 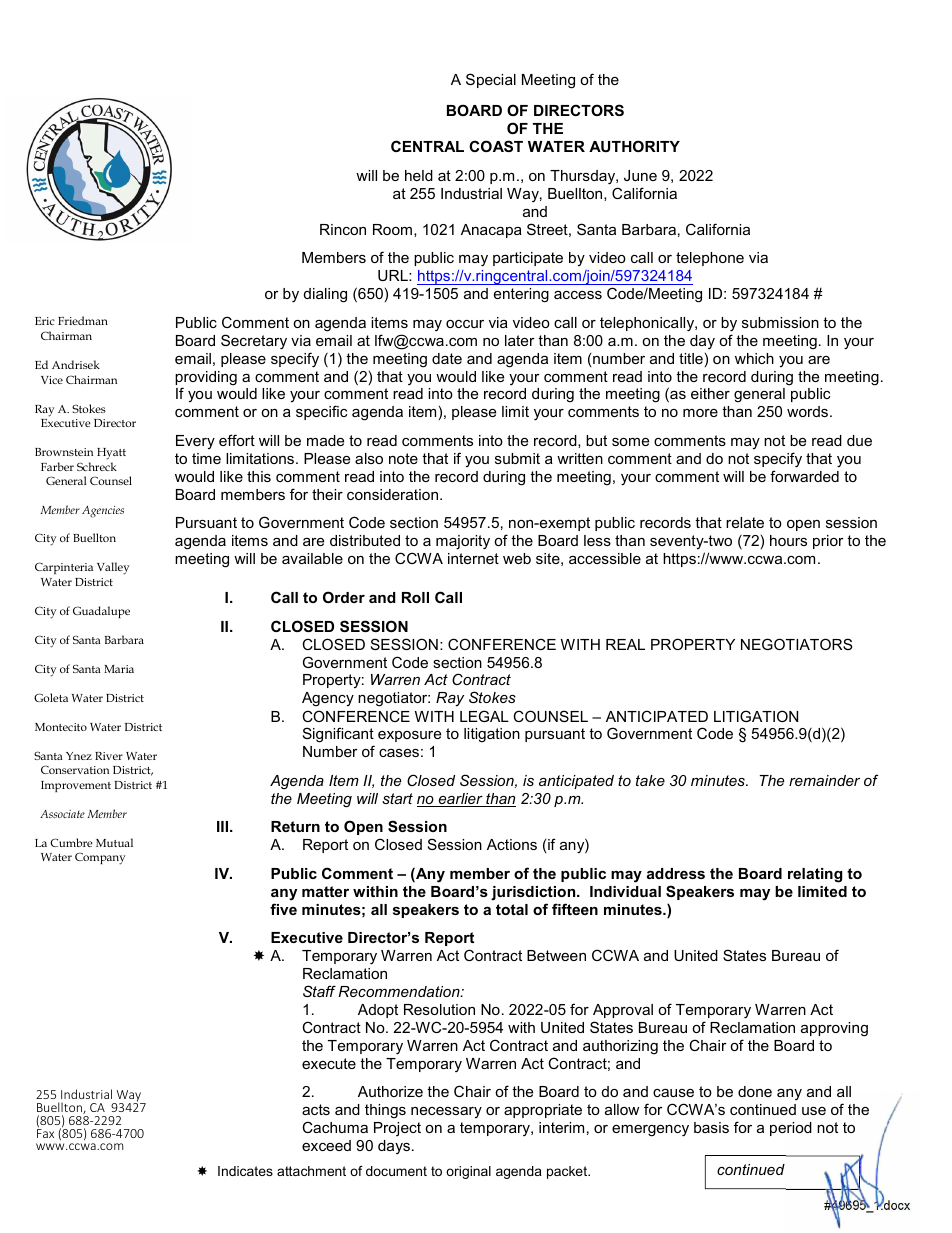 I want to click on Hyatt, so click(x=111, y=454).
